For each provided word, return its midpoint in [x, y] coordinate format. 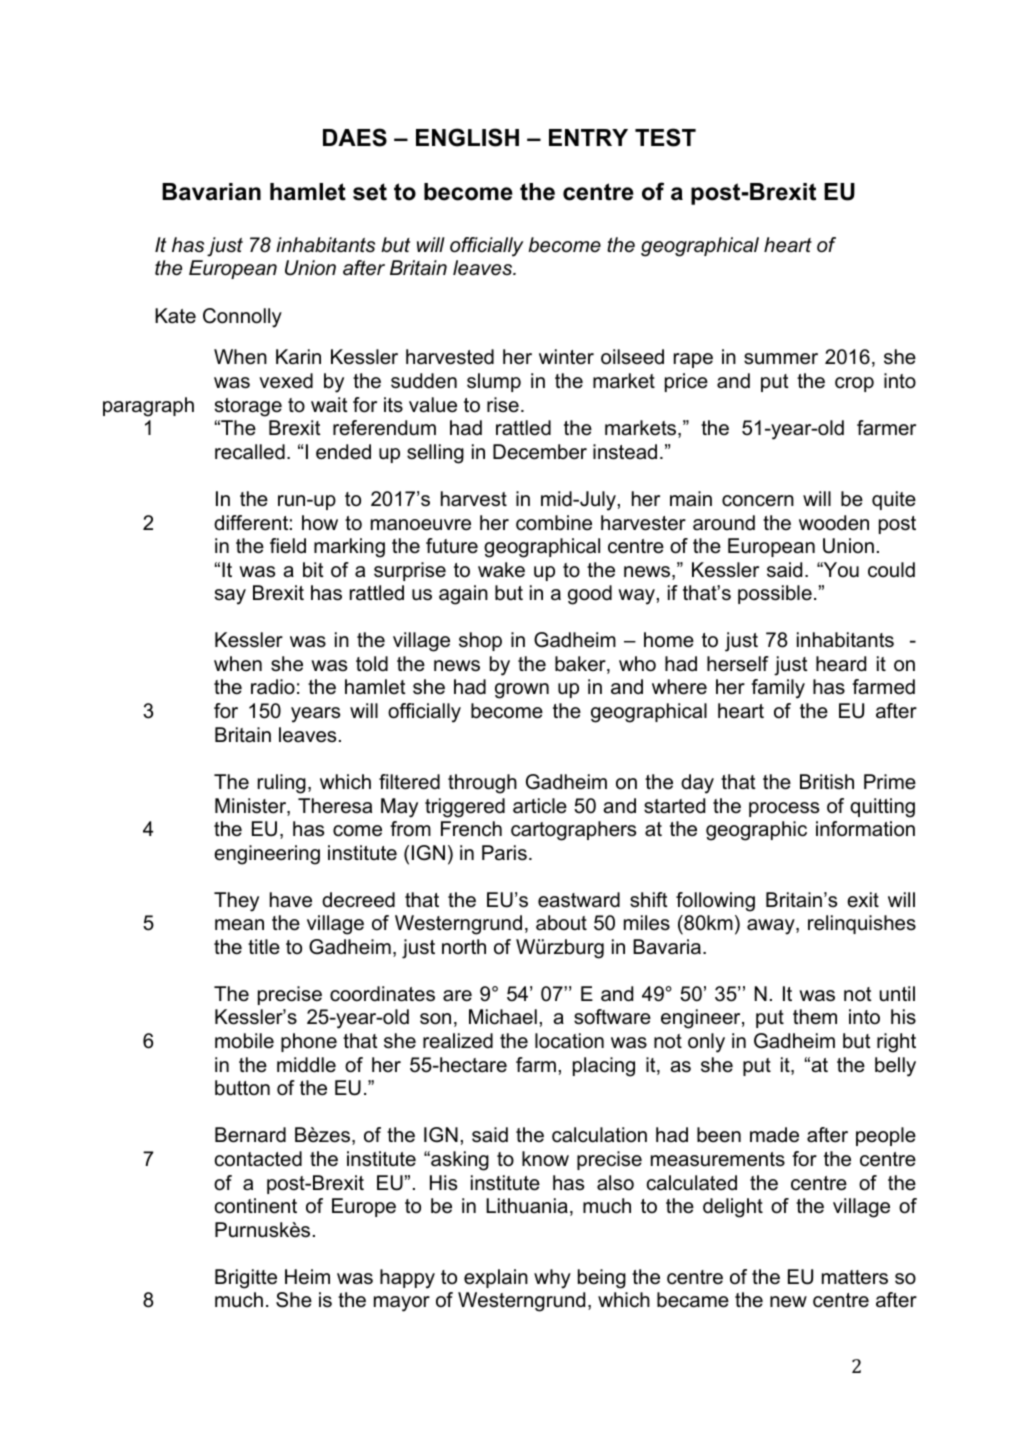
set [370, 192]
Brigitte [246, 1279]
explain [496, 1278]
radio [273, 687]
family [778, 689]
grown [522, 691]
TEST [665, 137]
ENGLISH [467, 137]
